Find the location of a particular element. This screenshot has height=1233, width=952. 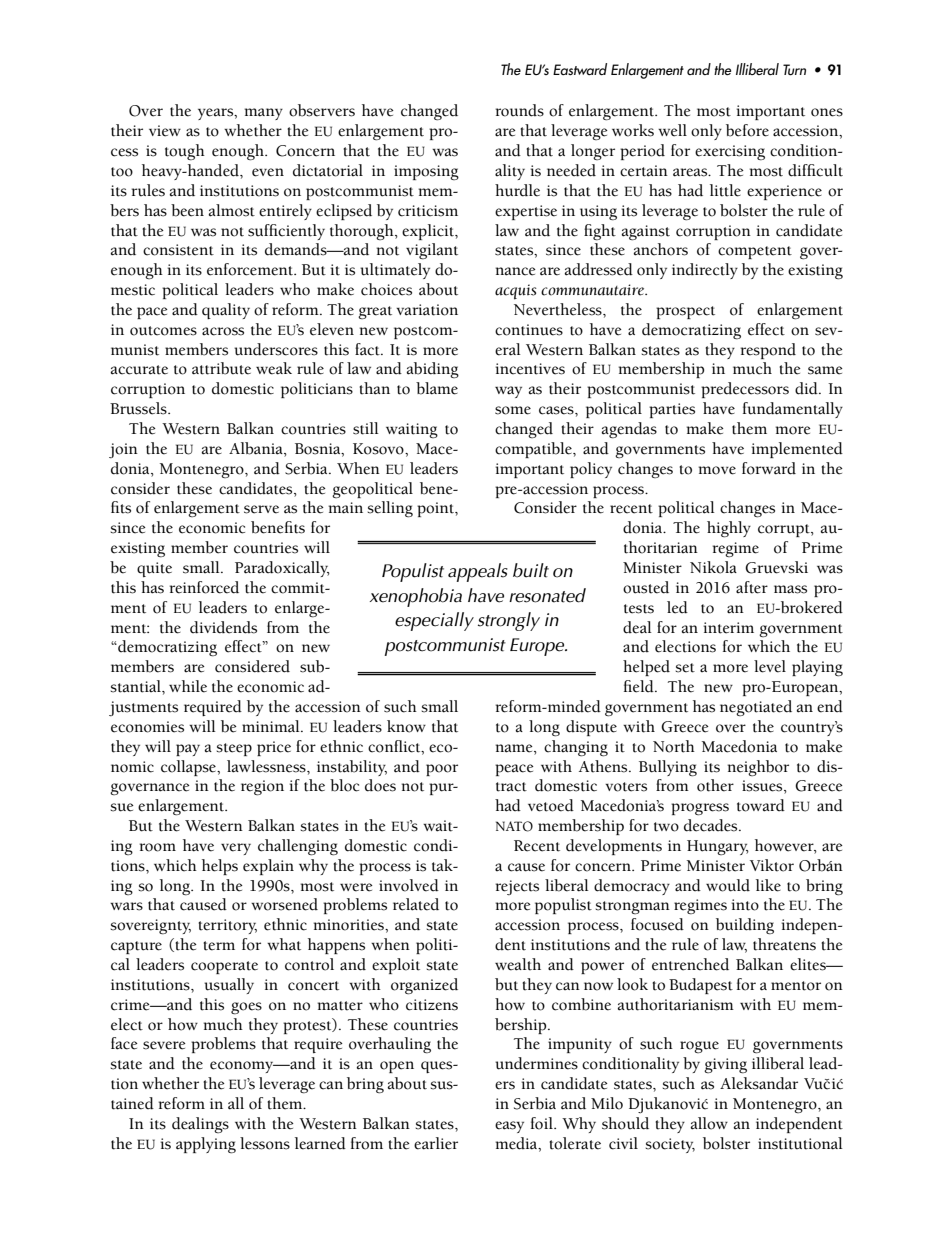

strongly is located at coordinates (509, 621).
